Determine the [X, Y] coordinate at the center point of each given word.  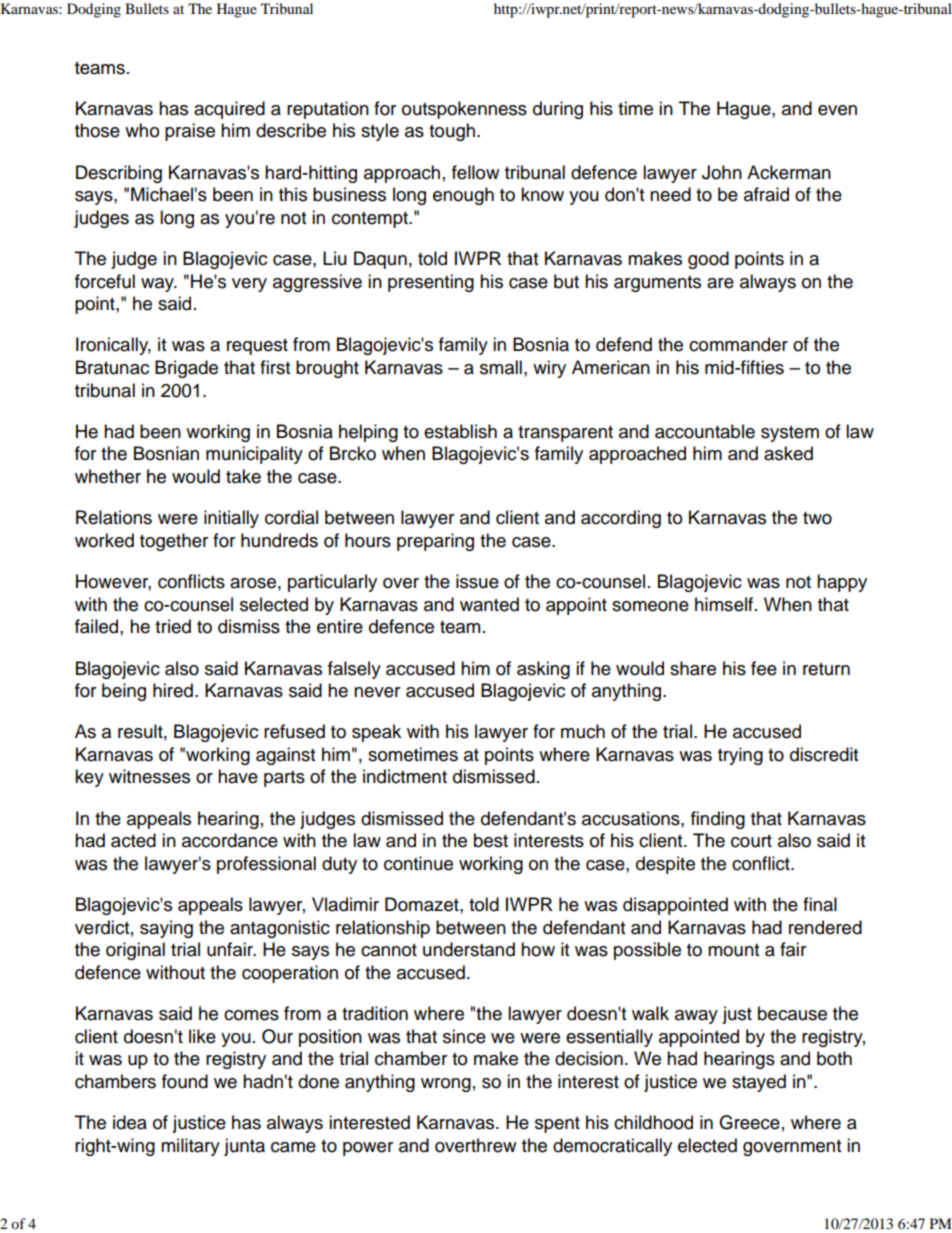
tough [452, 132]
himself [725, 604]
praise [190, 132]
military [190, 1147]
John [722, 172]
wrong [446, 1085]
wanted [489, 604]
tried [173, 626]
